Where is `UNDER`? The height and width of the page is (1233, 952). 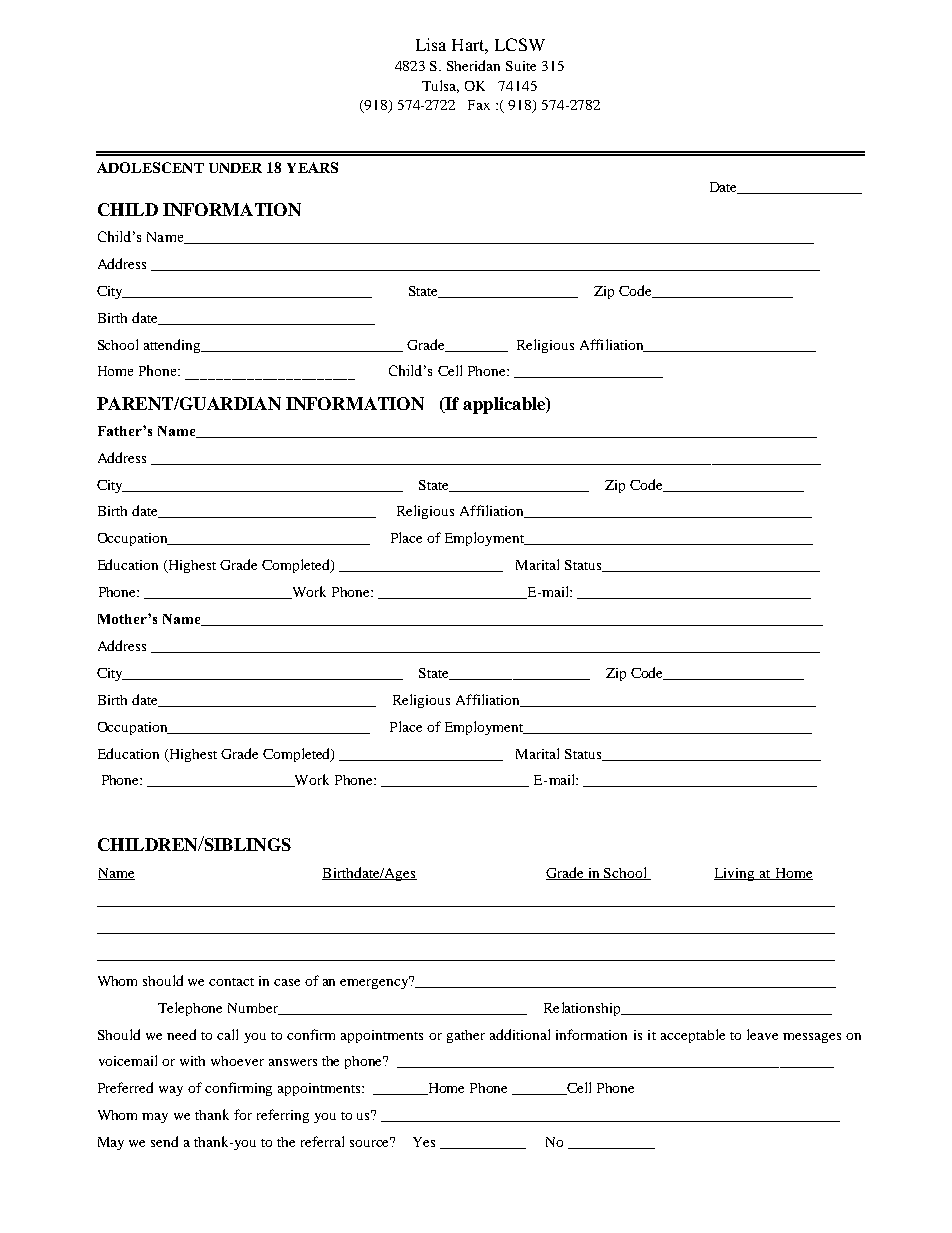
UNDER is located at coordinates (235, 168).
